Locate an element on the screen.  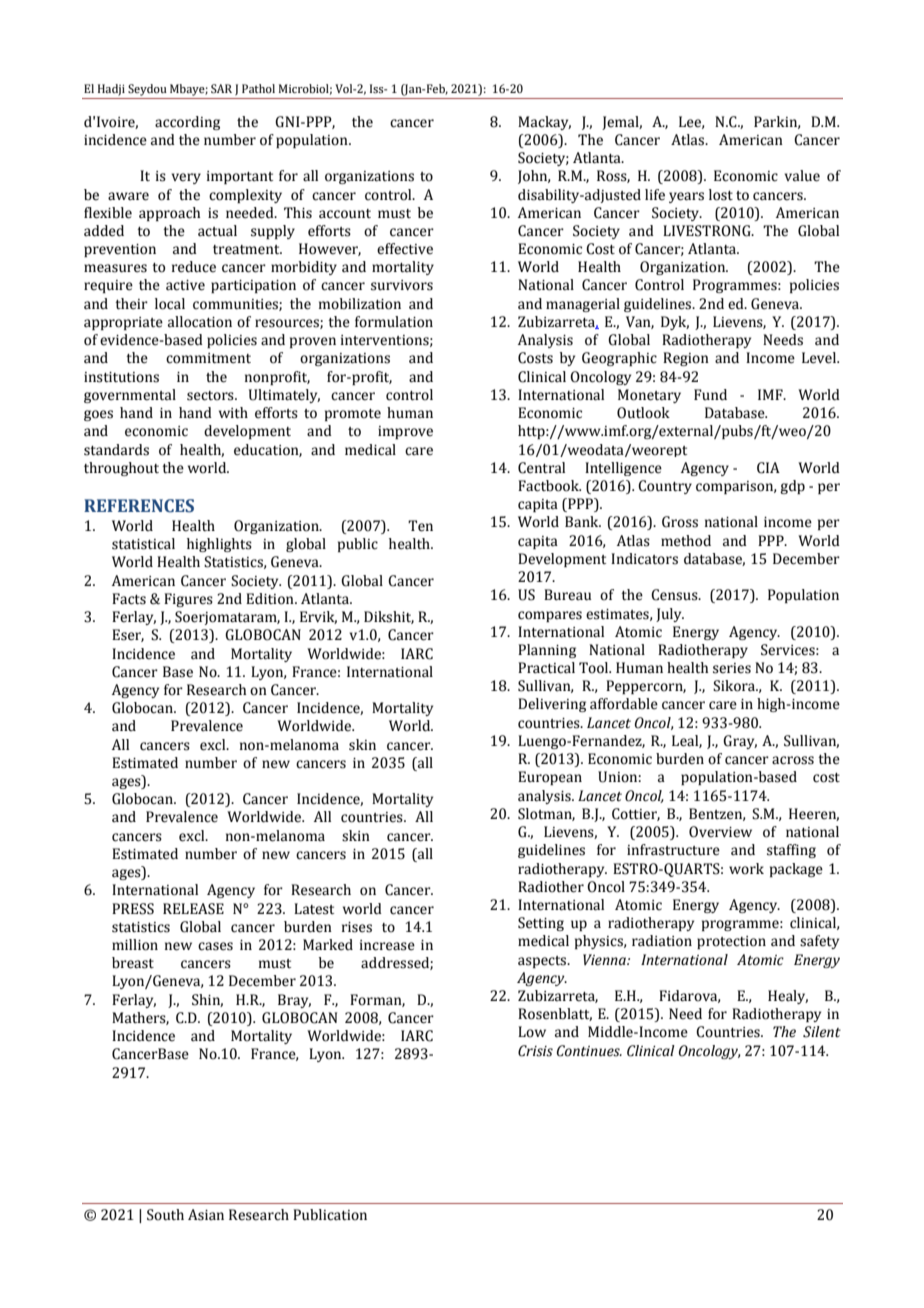
South is located at coordinates (165, 1215).
